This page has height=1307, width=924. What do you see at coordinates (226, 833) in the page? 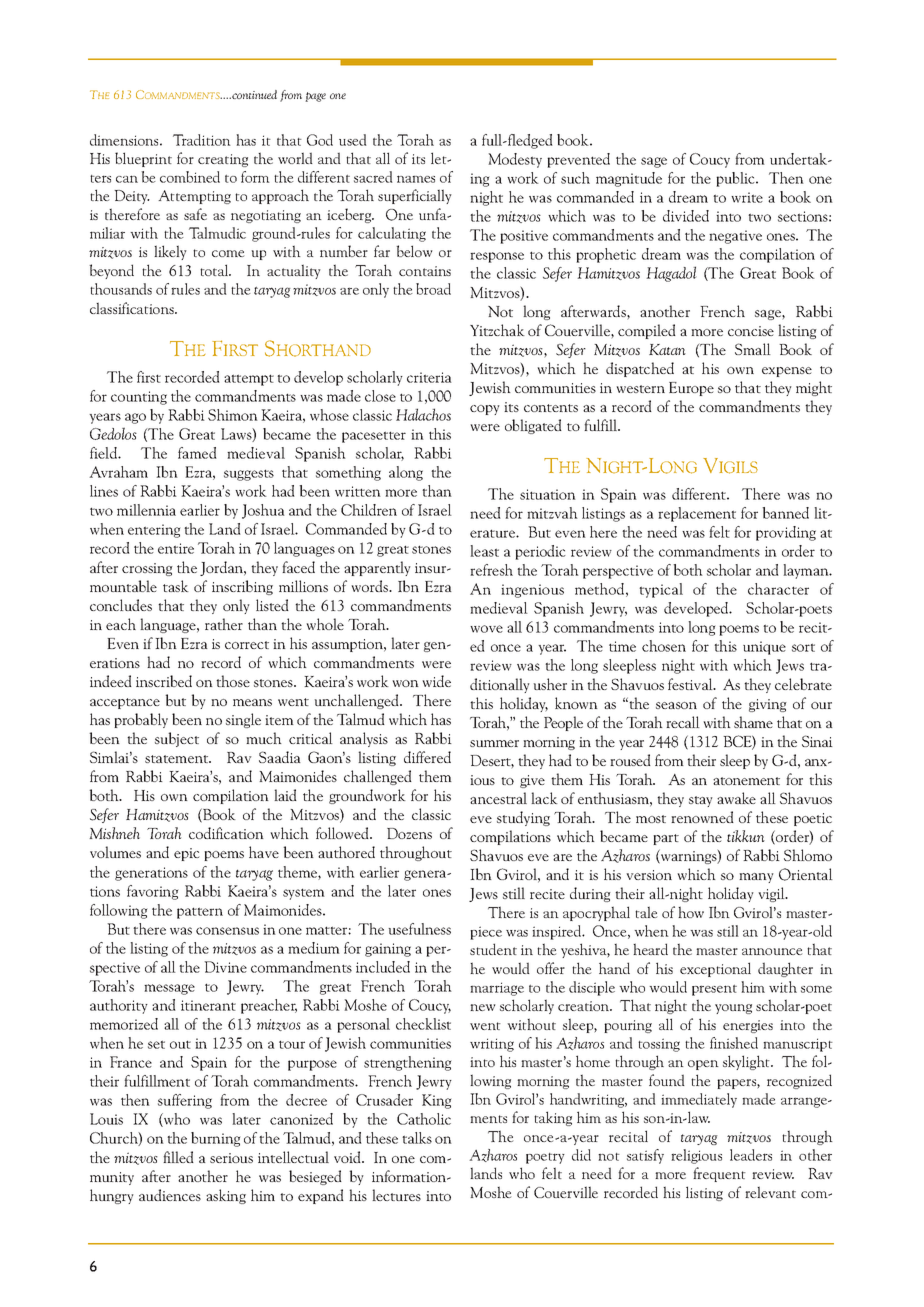
I see `codification` at bounding box center [226, 833].
